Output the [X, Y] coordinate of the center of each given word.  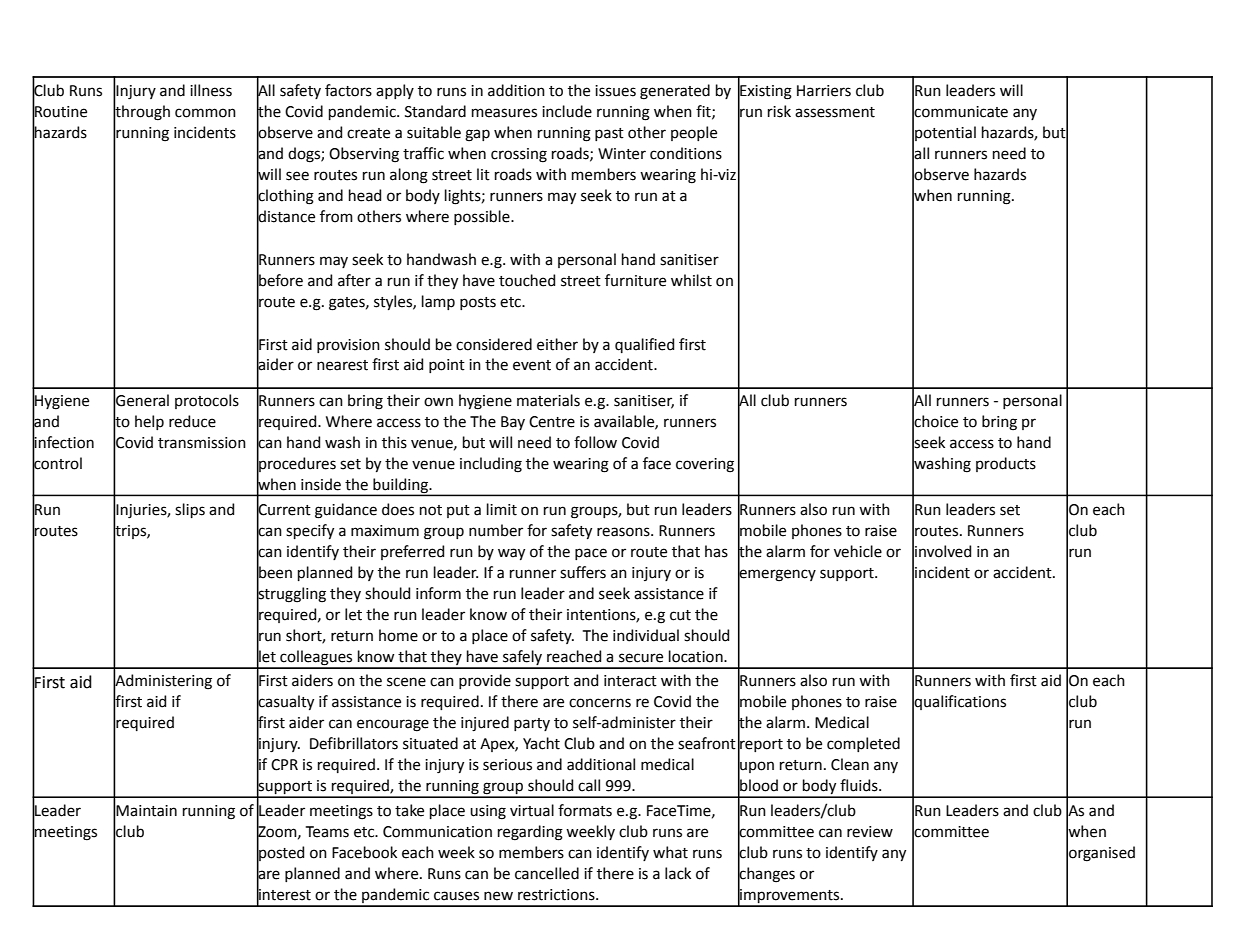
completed [863, 744]
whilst [691, 280]
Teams [327, 832]
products [1006, 464]
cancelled [547, 873]
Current [284, 509]
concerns [600, 703]
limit [502, 509]
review [870, 832]
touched [527, 280]
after [354, 280]
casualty [285, 703]
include [567, 111]
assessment [835, 112]
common [205, 113]
